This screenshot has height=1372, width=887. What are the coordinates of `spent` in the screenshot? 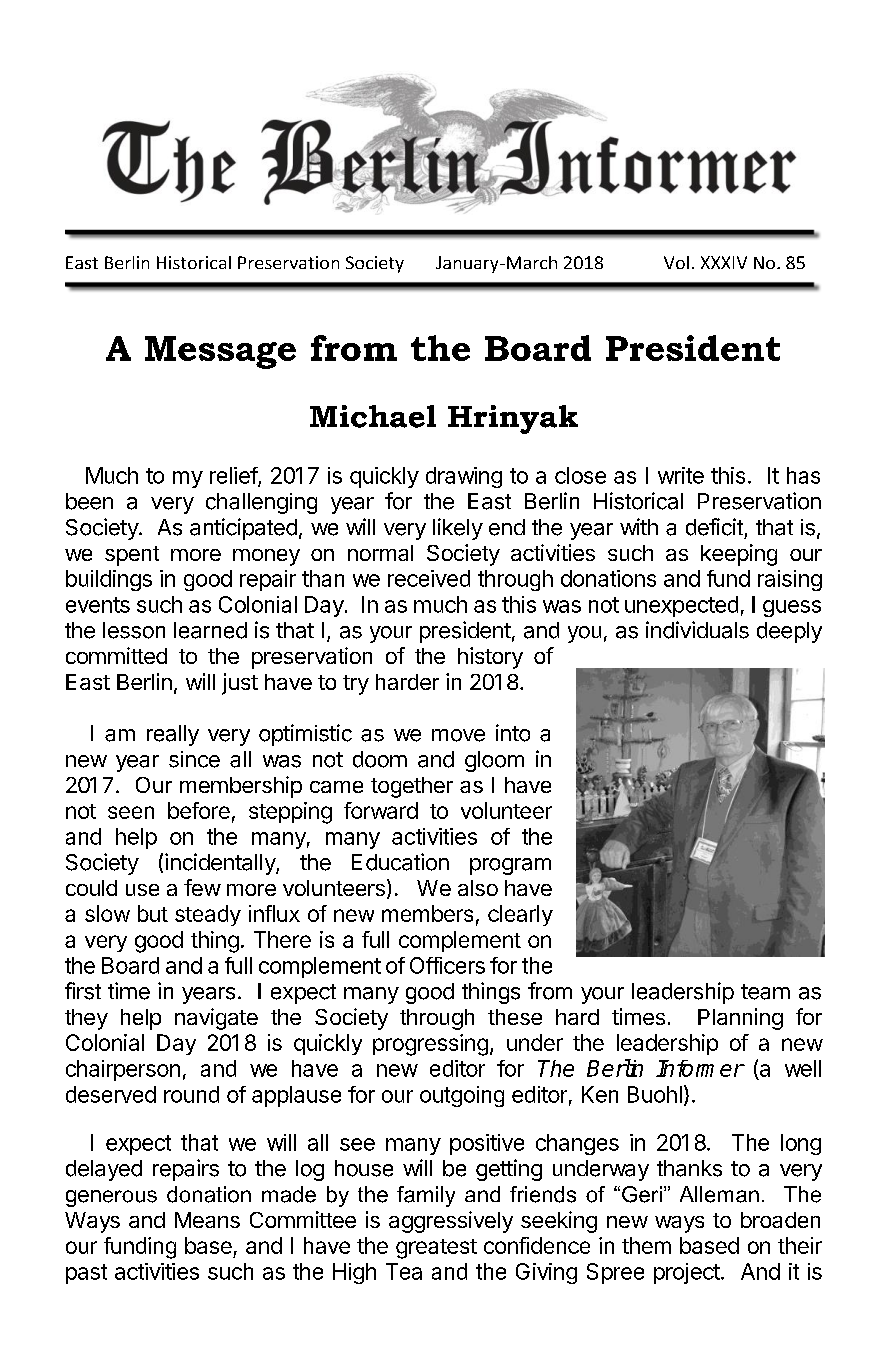 It's located at (132, 556).
